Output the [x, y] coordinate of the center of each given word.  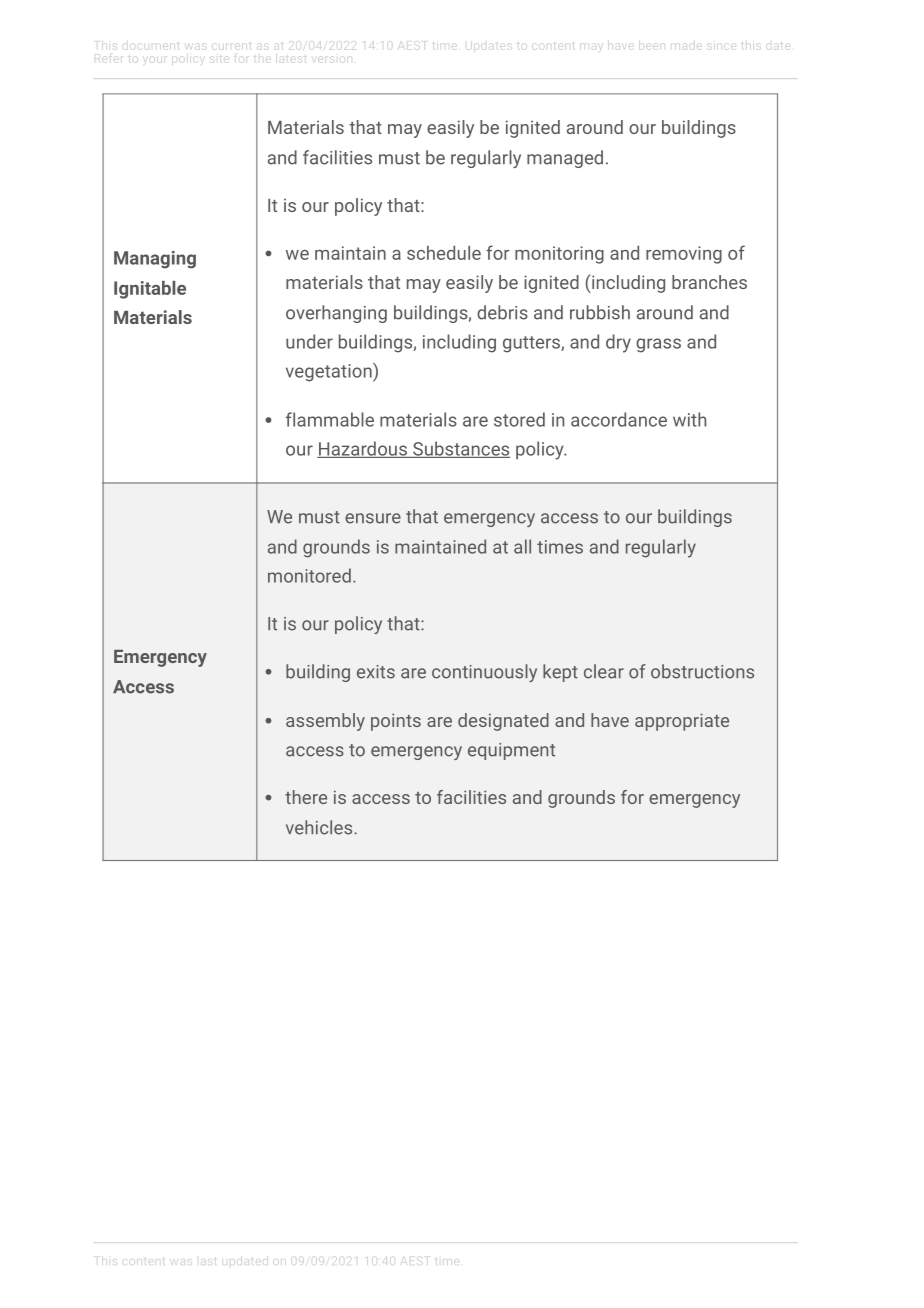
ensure [373, 518]
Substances [460, 449]
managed [565, 159]
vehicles [320, 827]
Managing [155, 260]
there [306, 797]
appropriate [682, 722]
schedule [444, 253]
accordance [619, 419]
